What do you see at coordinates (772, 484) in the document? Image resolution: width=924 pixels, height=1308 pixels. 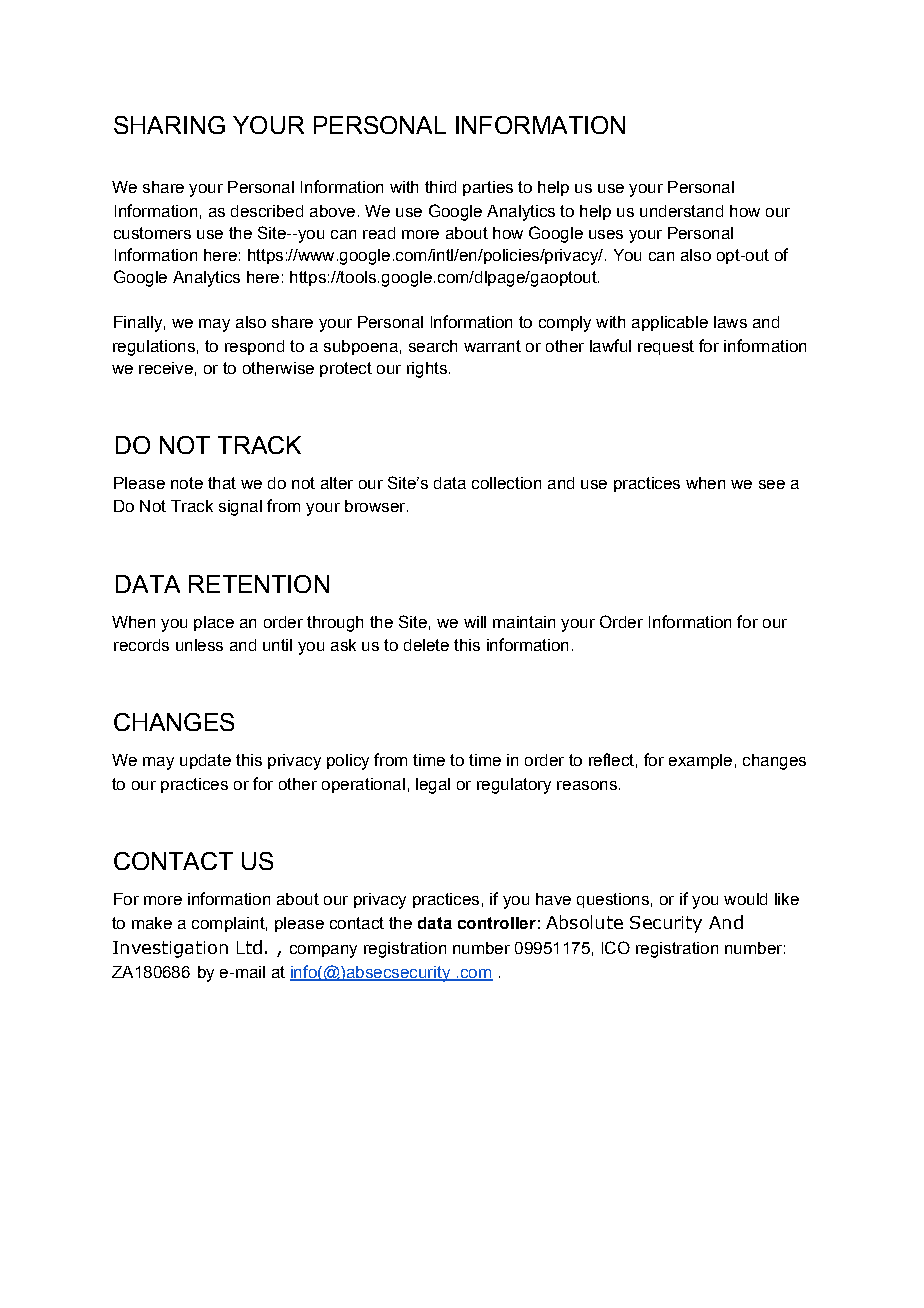 I see `see` at bounding box center [772, 484].
